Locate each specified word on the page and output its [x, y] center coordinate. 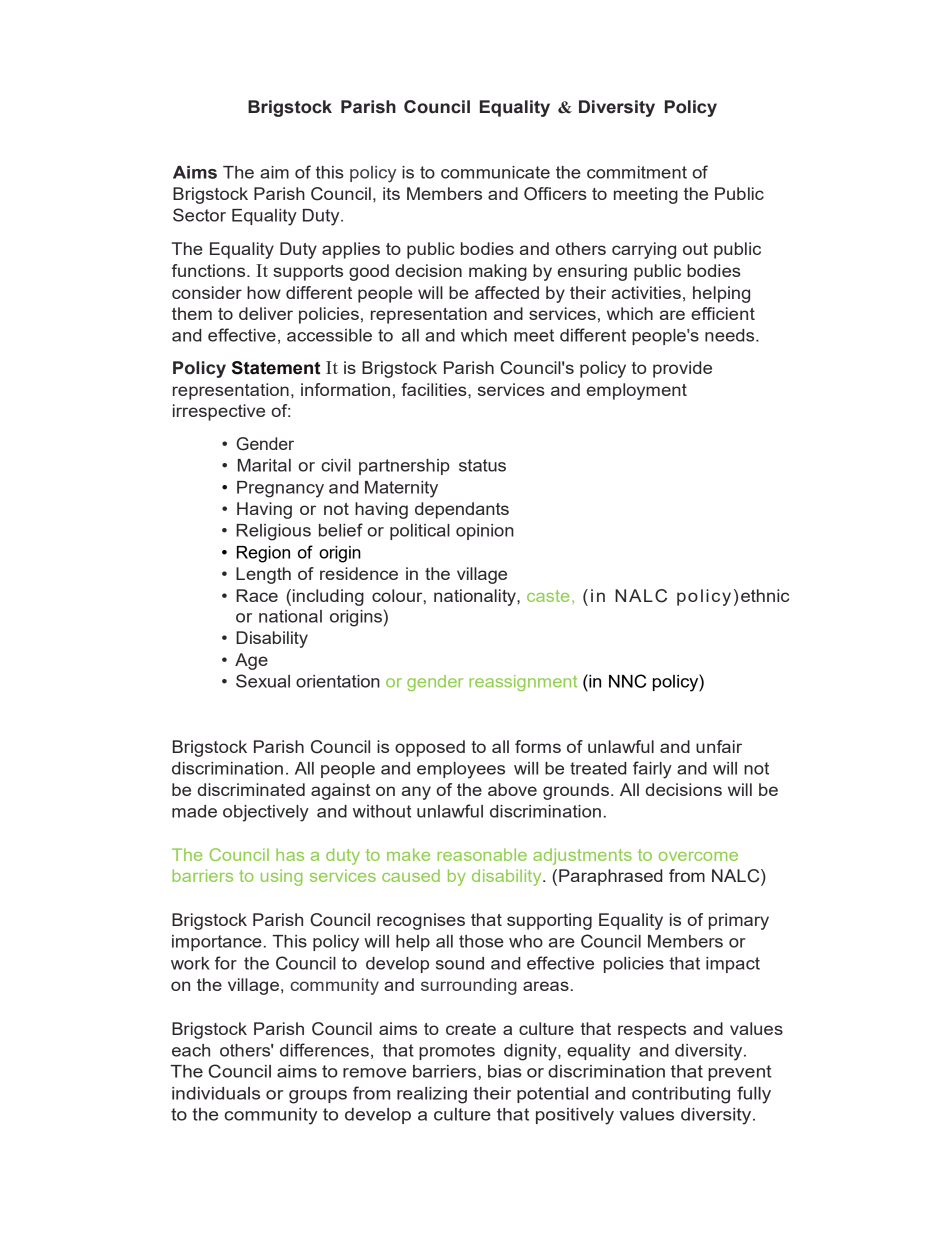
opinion [485, 532]
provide [682, 369]
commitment [637, 172]
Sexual [263, 681]
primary [739, 921]
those [481, 941]
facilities [435, 389]
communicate [495, 172]
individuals [216, 1093]
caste [548, 596]
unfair [719, 746]
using [282, 877]
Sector [199, 215]
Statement [276, 368]
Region [263, 554]
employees [461, 770]
